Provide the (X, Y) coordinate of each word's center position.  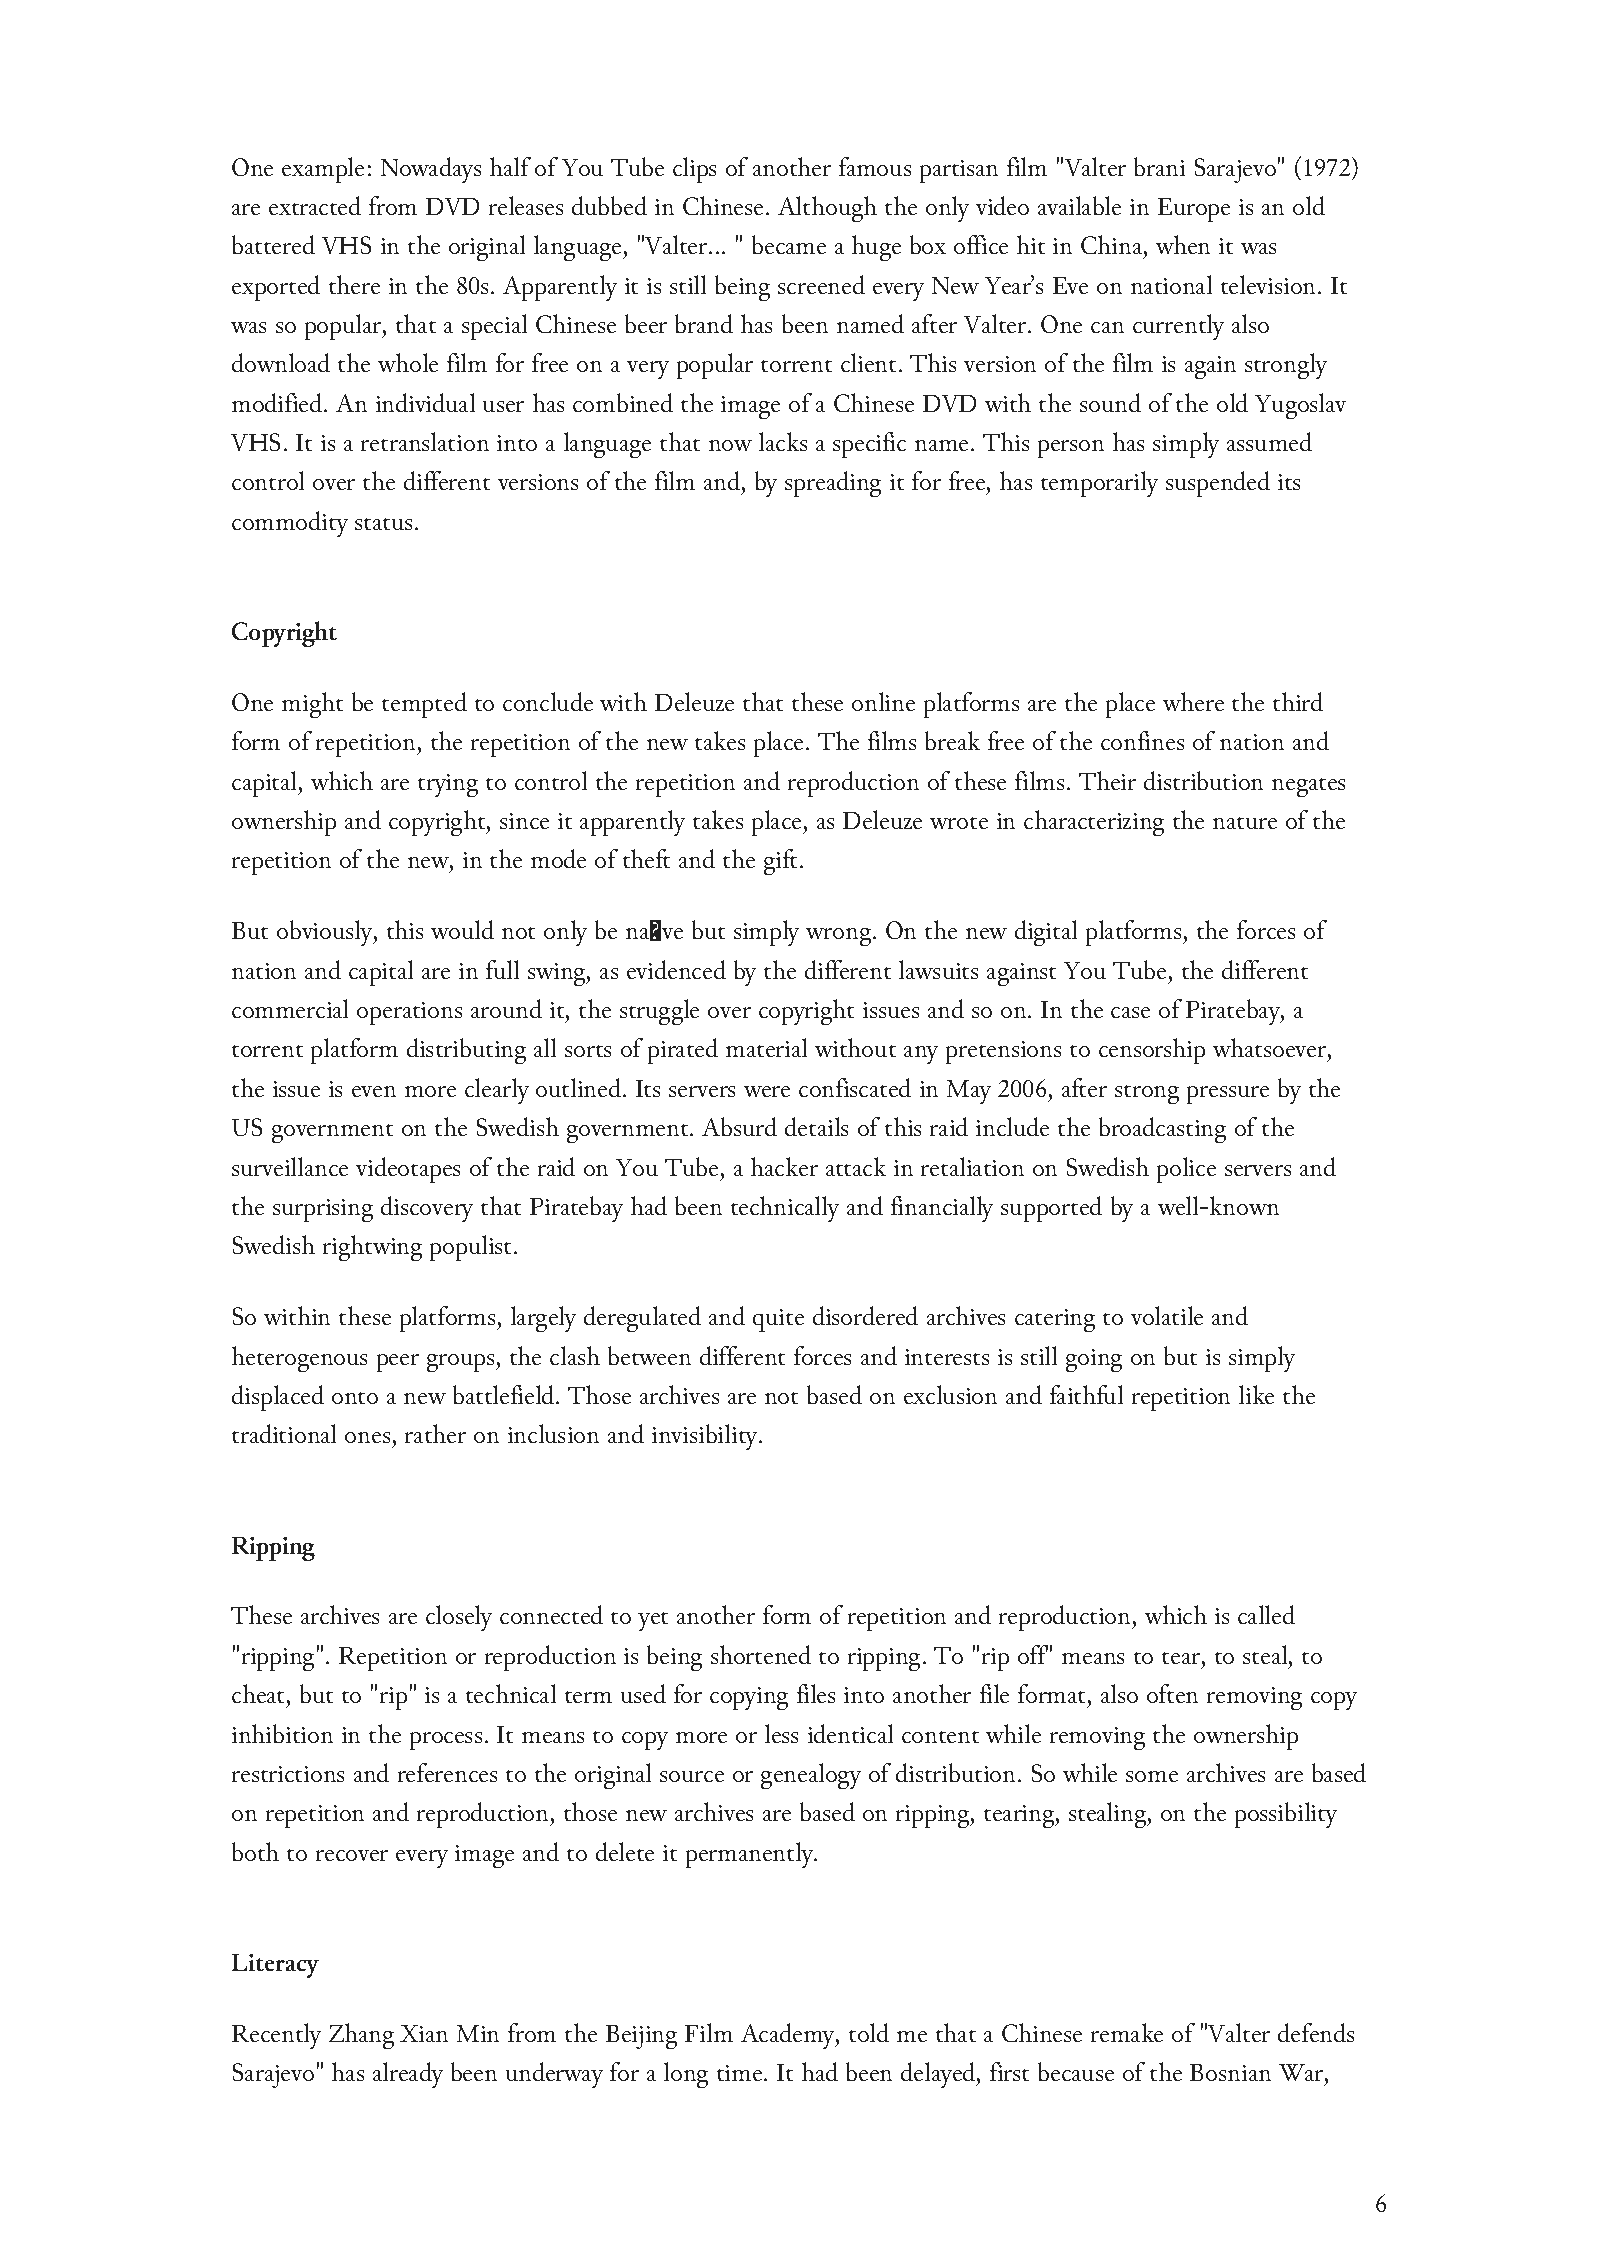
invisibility (704, 1437)
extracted (315, 205)
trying (448, 785)
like (1256, 1394)
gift (780, 862)
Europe (1194, 210)
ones (367, 1437)
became (789, 244)
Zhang (361, 2036)
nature (1245, 823)
